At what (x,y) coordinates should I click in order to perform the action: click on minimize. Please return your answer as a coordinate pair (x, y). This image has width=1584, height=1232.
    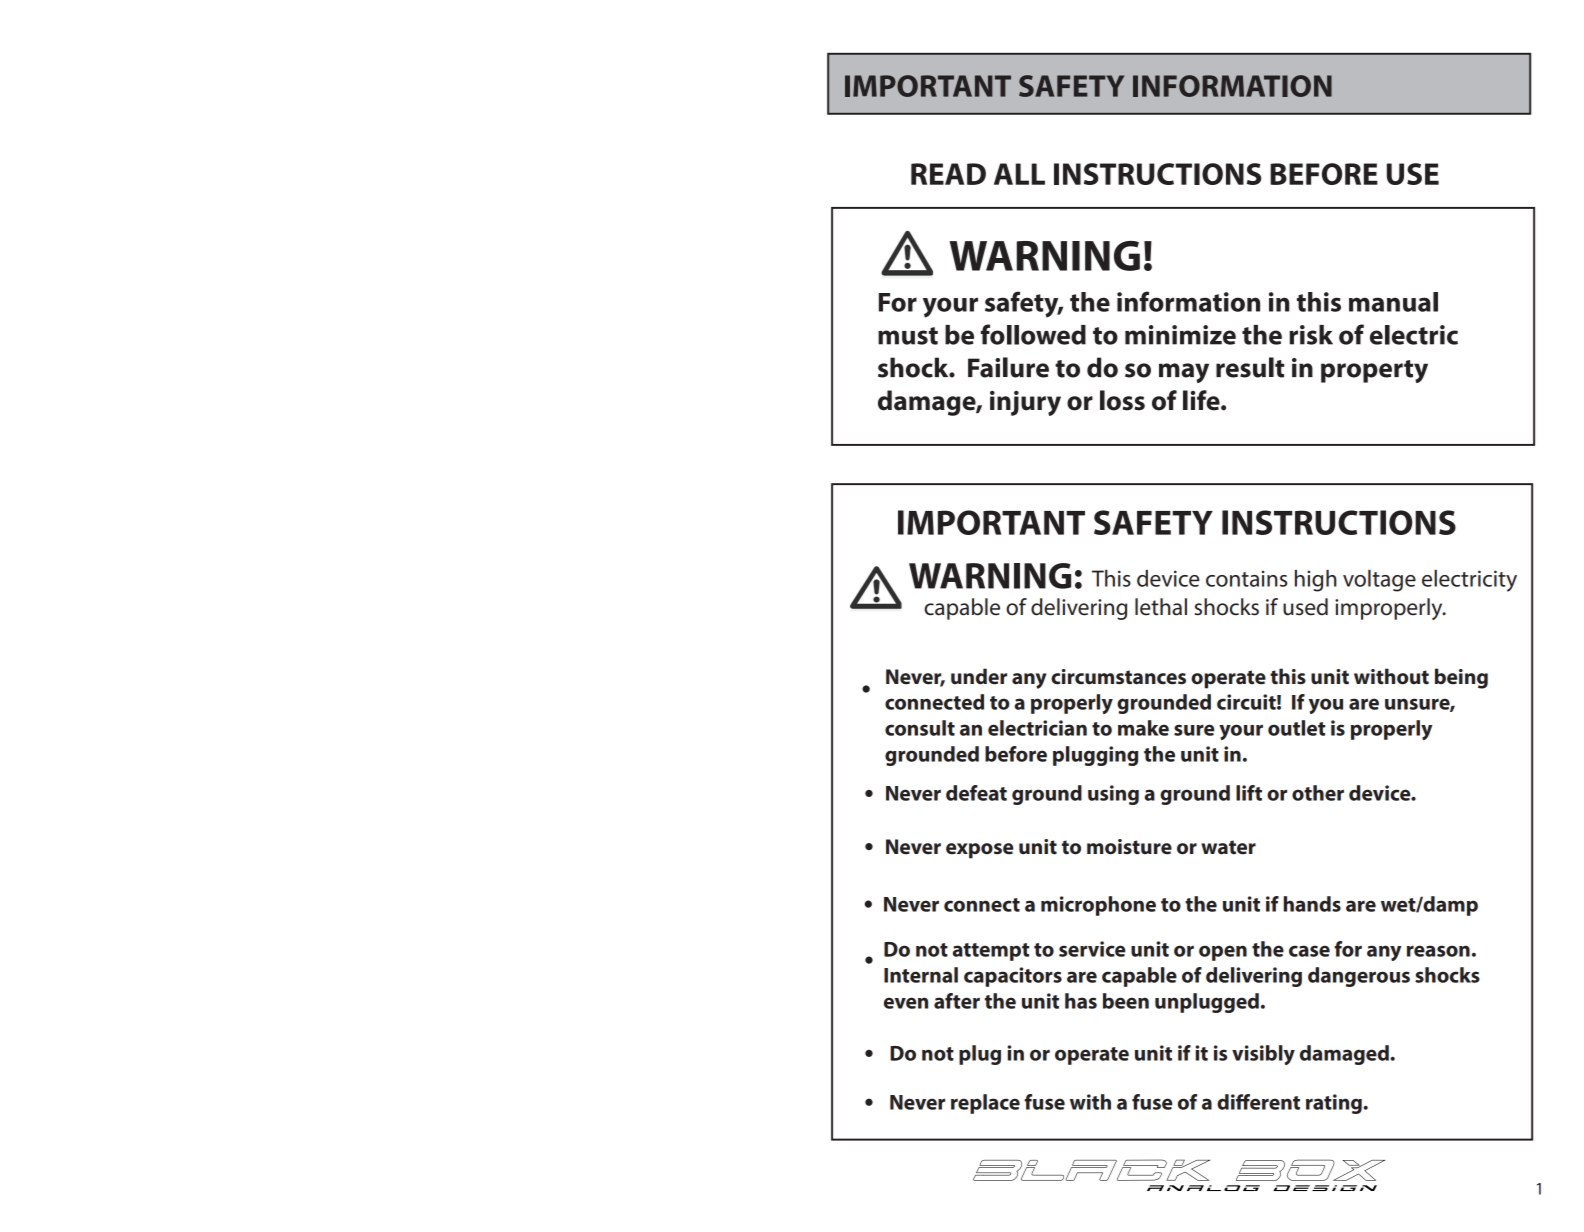
    Looking at the image, I should click on (1180, 335).
